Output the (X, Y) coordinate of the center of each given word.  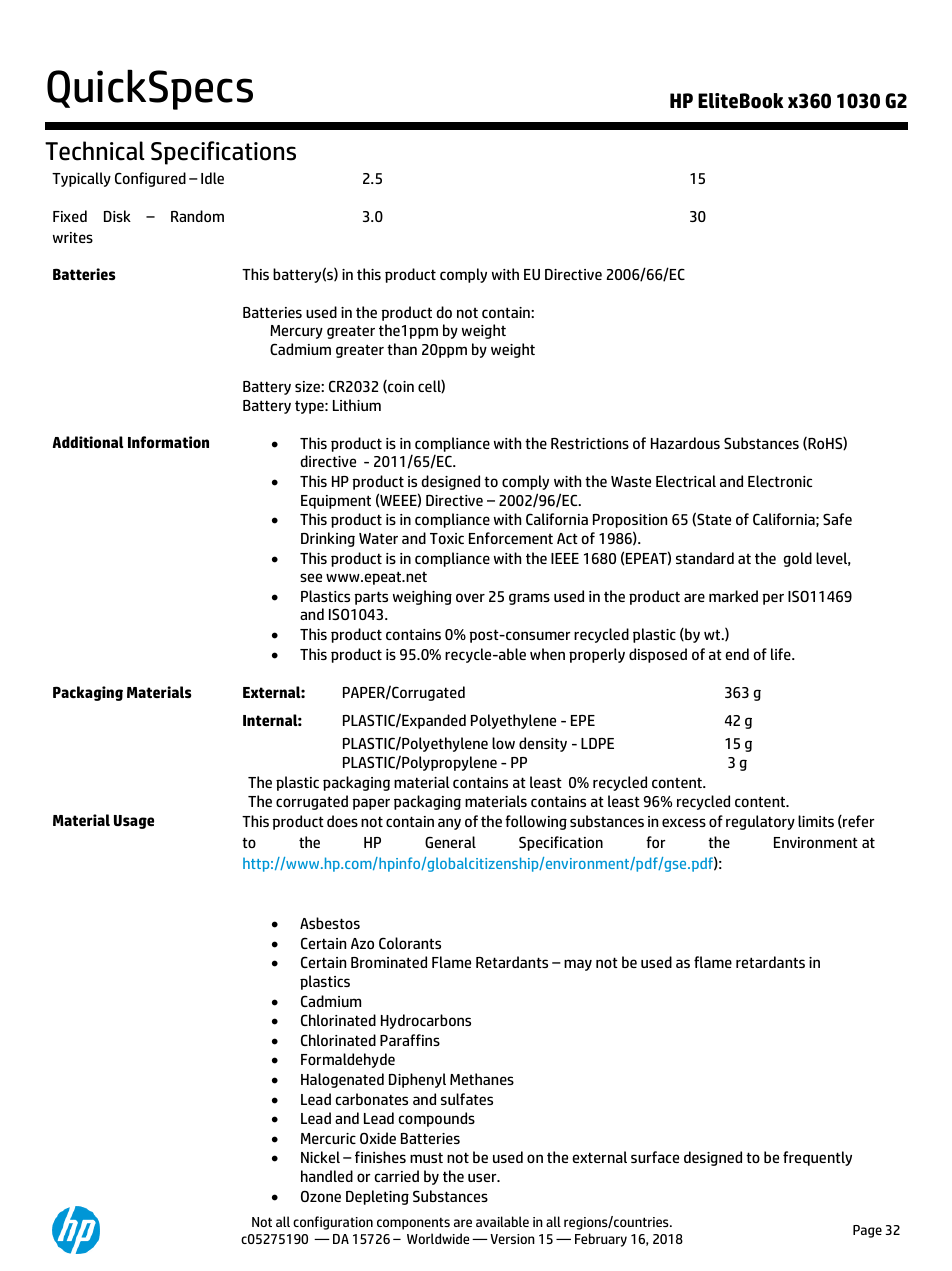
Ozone (321, 1196)
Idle (212, 178)
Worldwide (438, 1238)
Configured (150, 179)
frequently (817, 1158)
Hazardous (685, 443)
